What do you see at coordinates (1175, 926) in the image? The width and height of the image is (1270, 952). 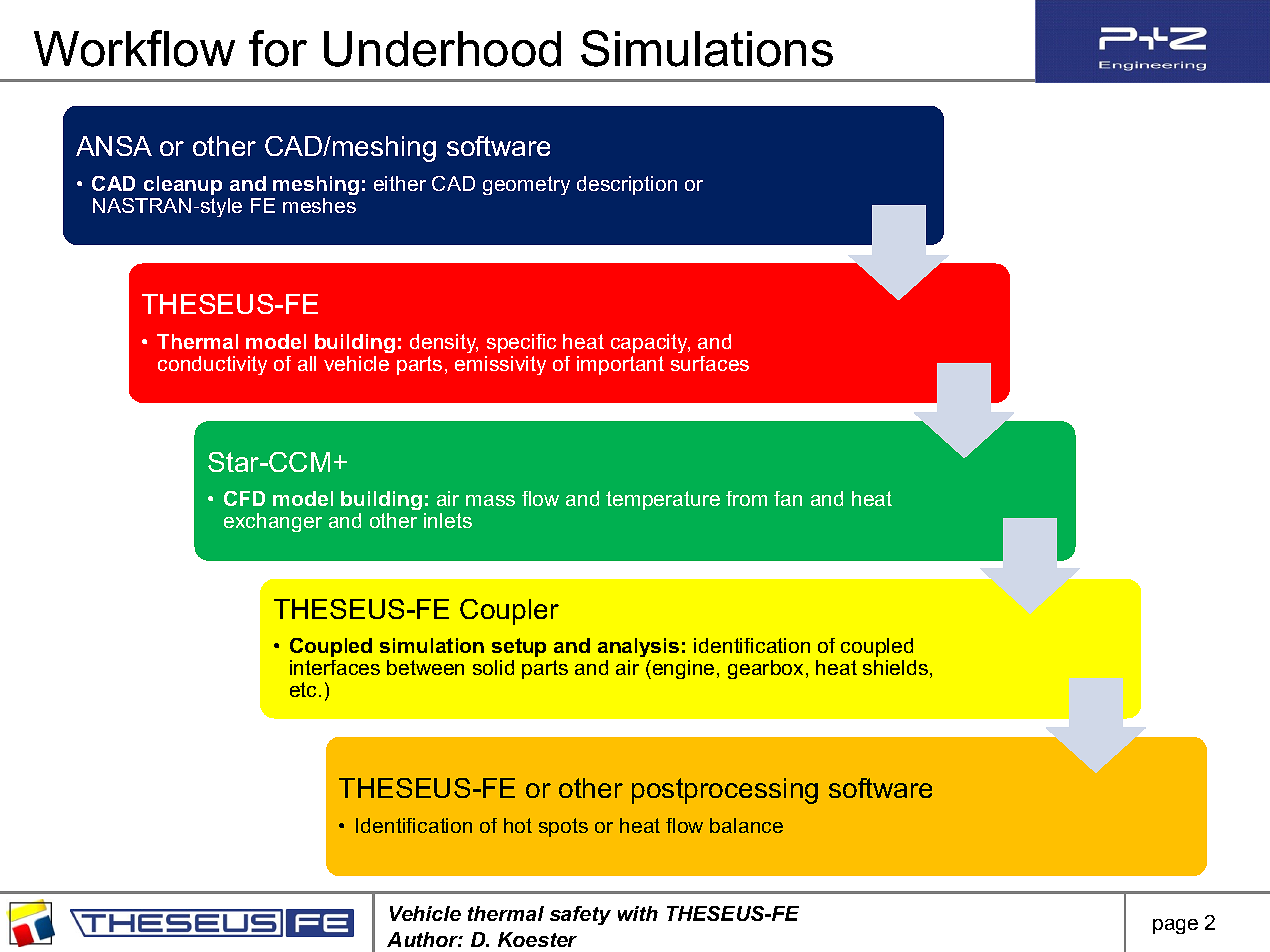 I see `page` at bounding box center [1175, 926].
